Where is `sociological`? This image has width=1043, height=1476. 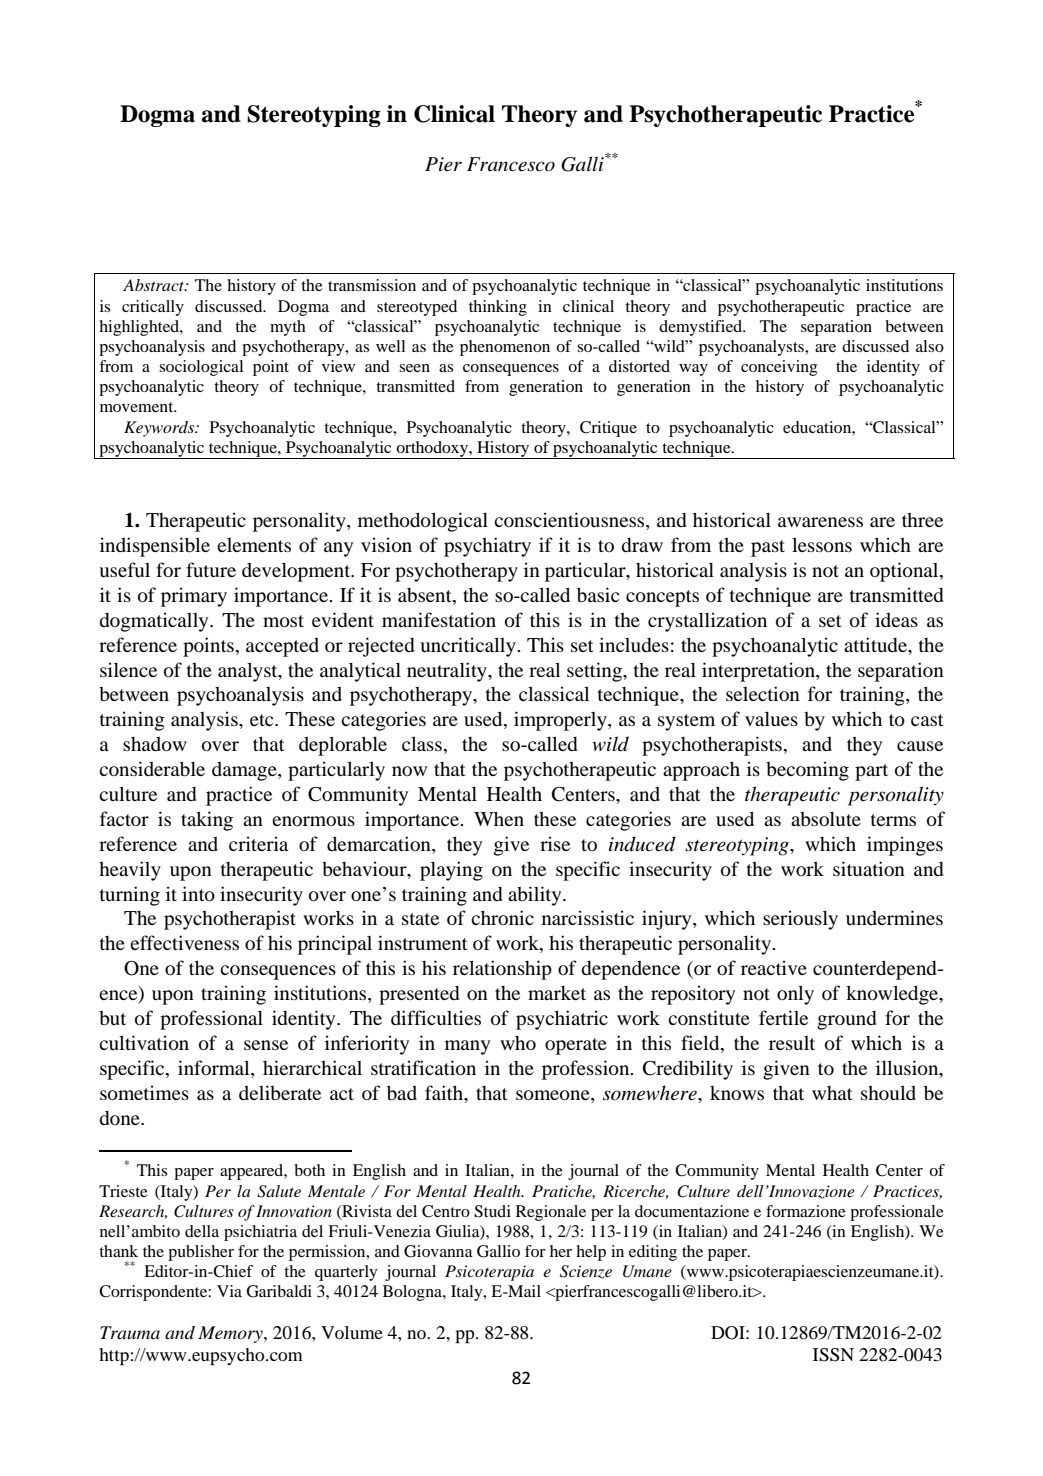
sociological is located at coordinates (201, 368).
